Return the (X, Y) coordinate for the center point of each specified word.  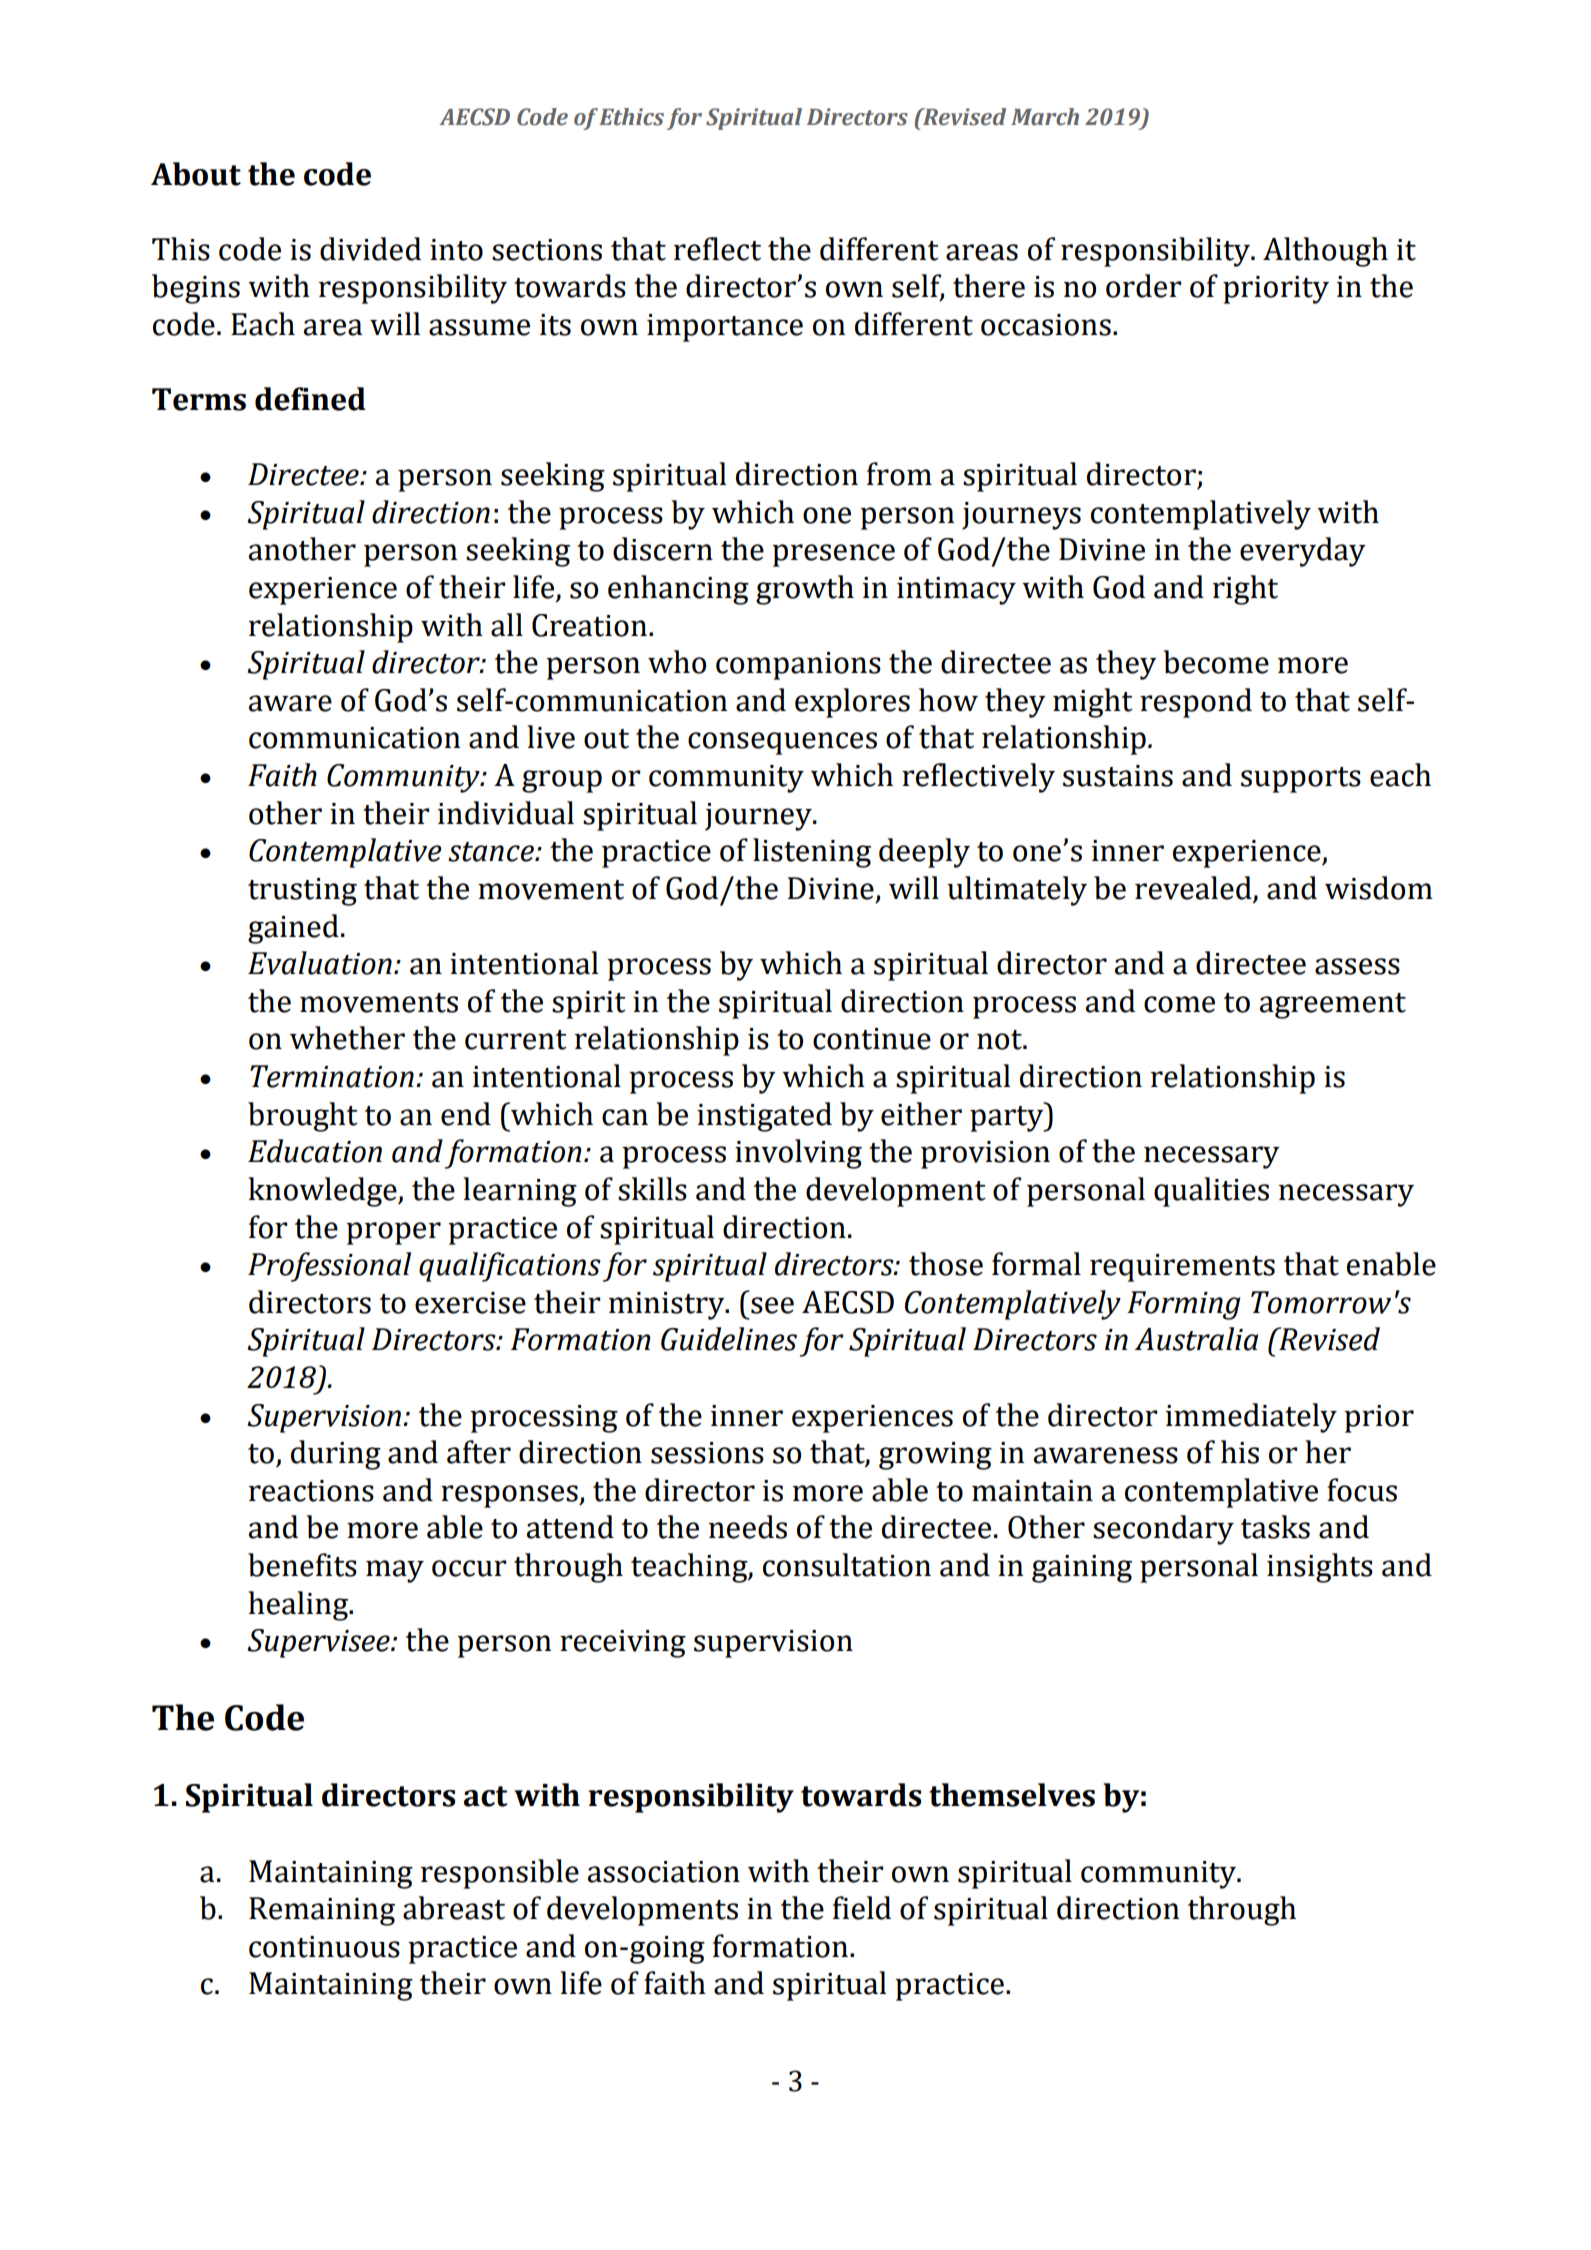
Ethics (631, 117)
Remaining (322, 1911)
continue (872, 1039)
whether (347, 1038)
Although (1325, 252)
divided (370, 249)
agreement (1333, 1006)
